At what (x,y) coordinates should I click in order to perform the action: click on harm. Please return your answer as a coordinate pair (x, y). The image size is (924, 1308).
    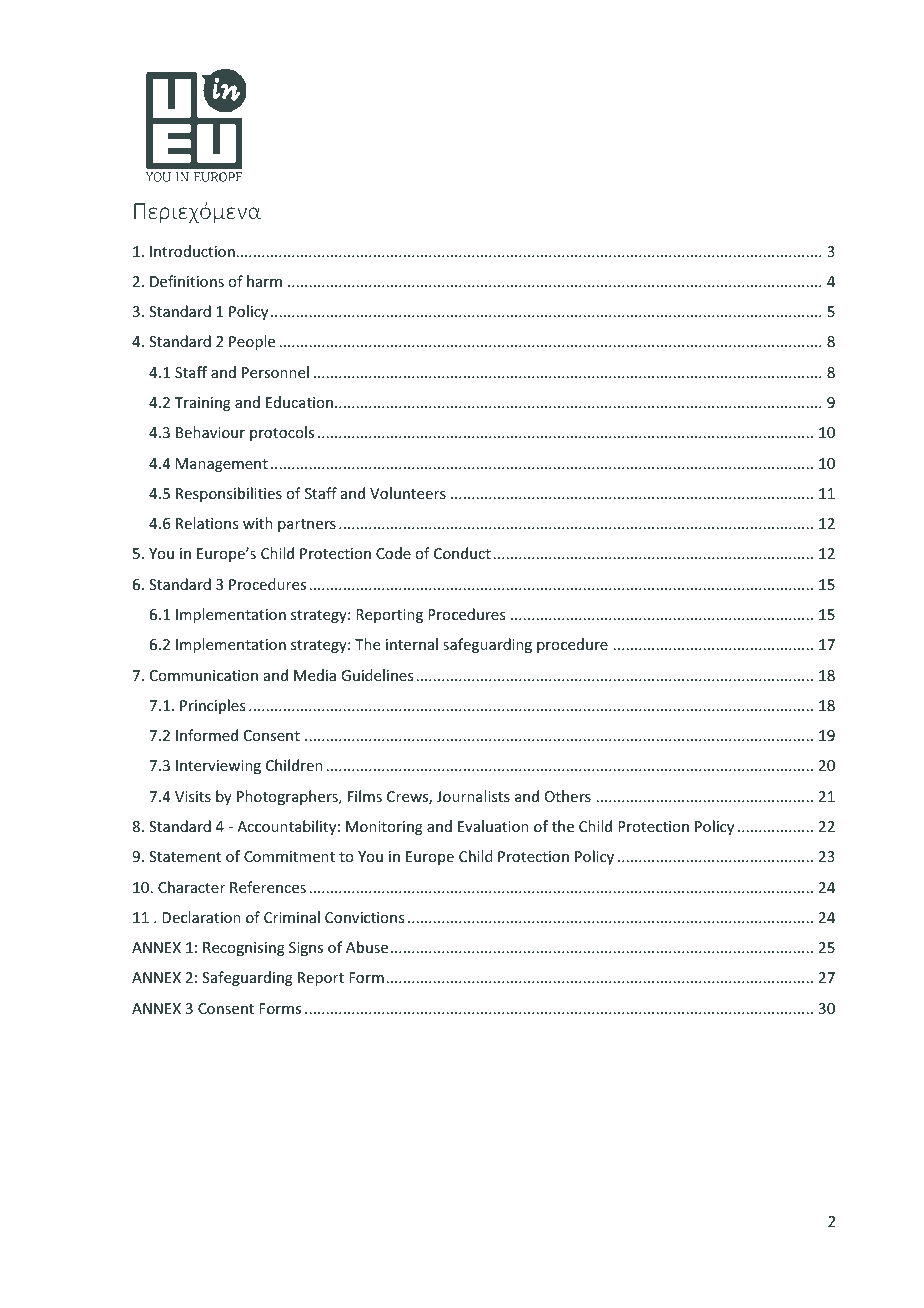
    Looking at the image, I should click on (264, 281).
